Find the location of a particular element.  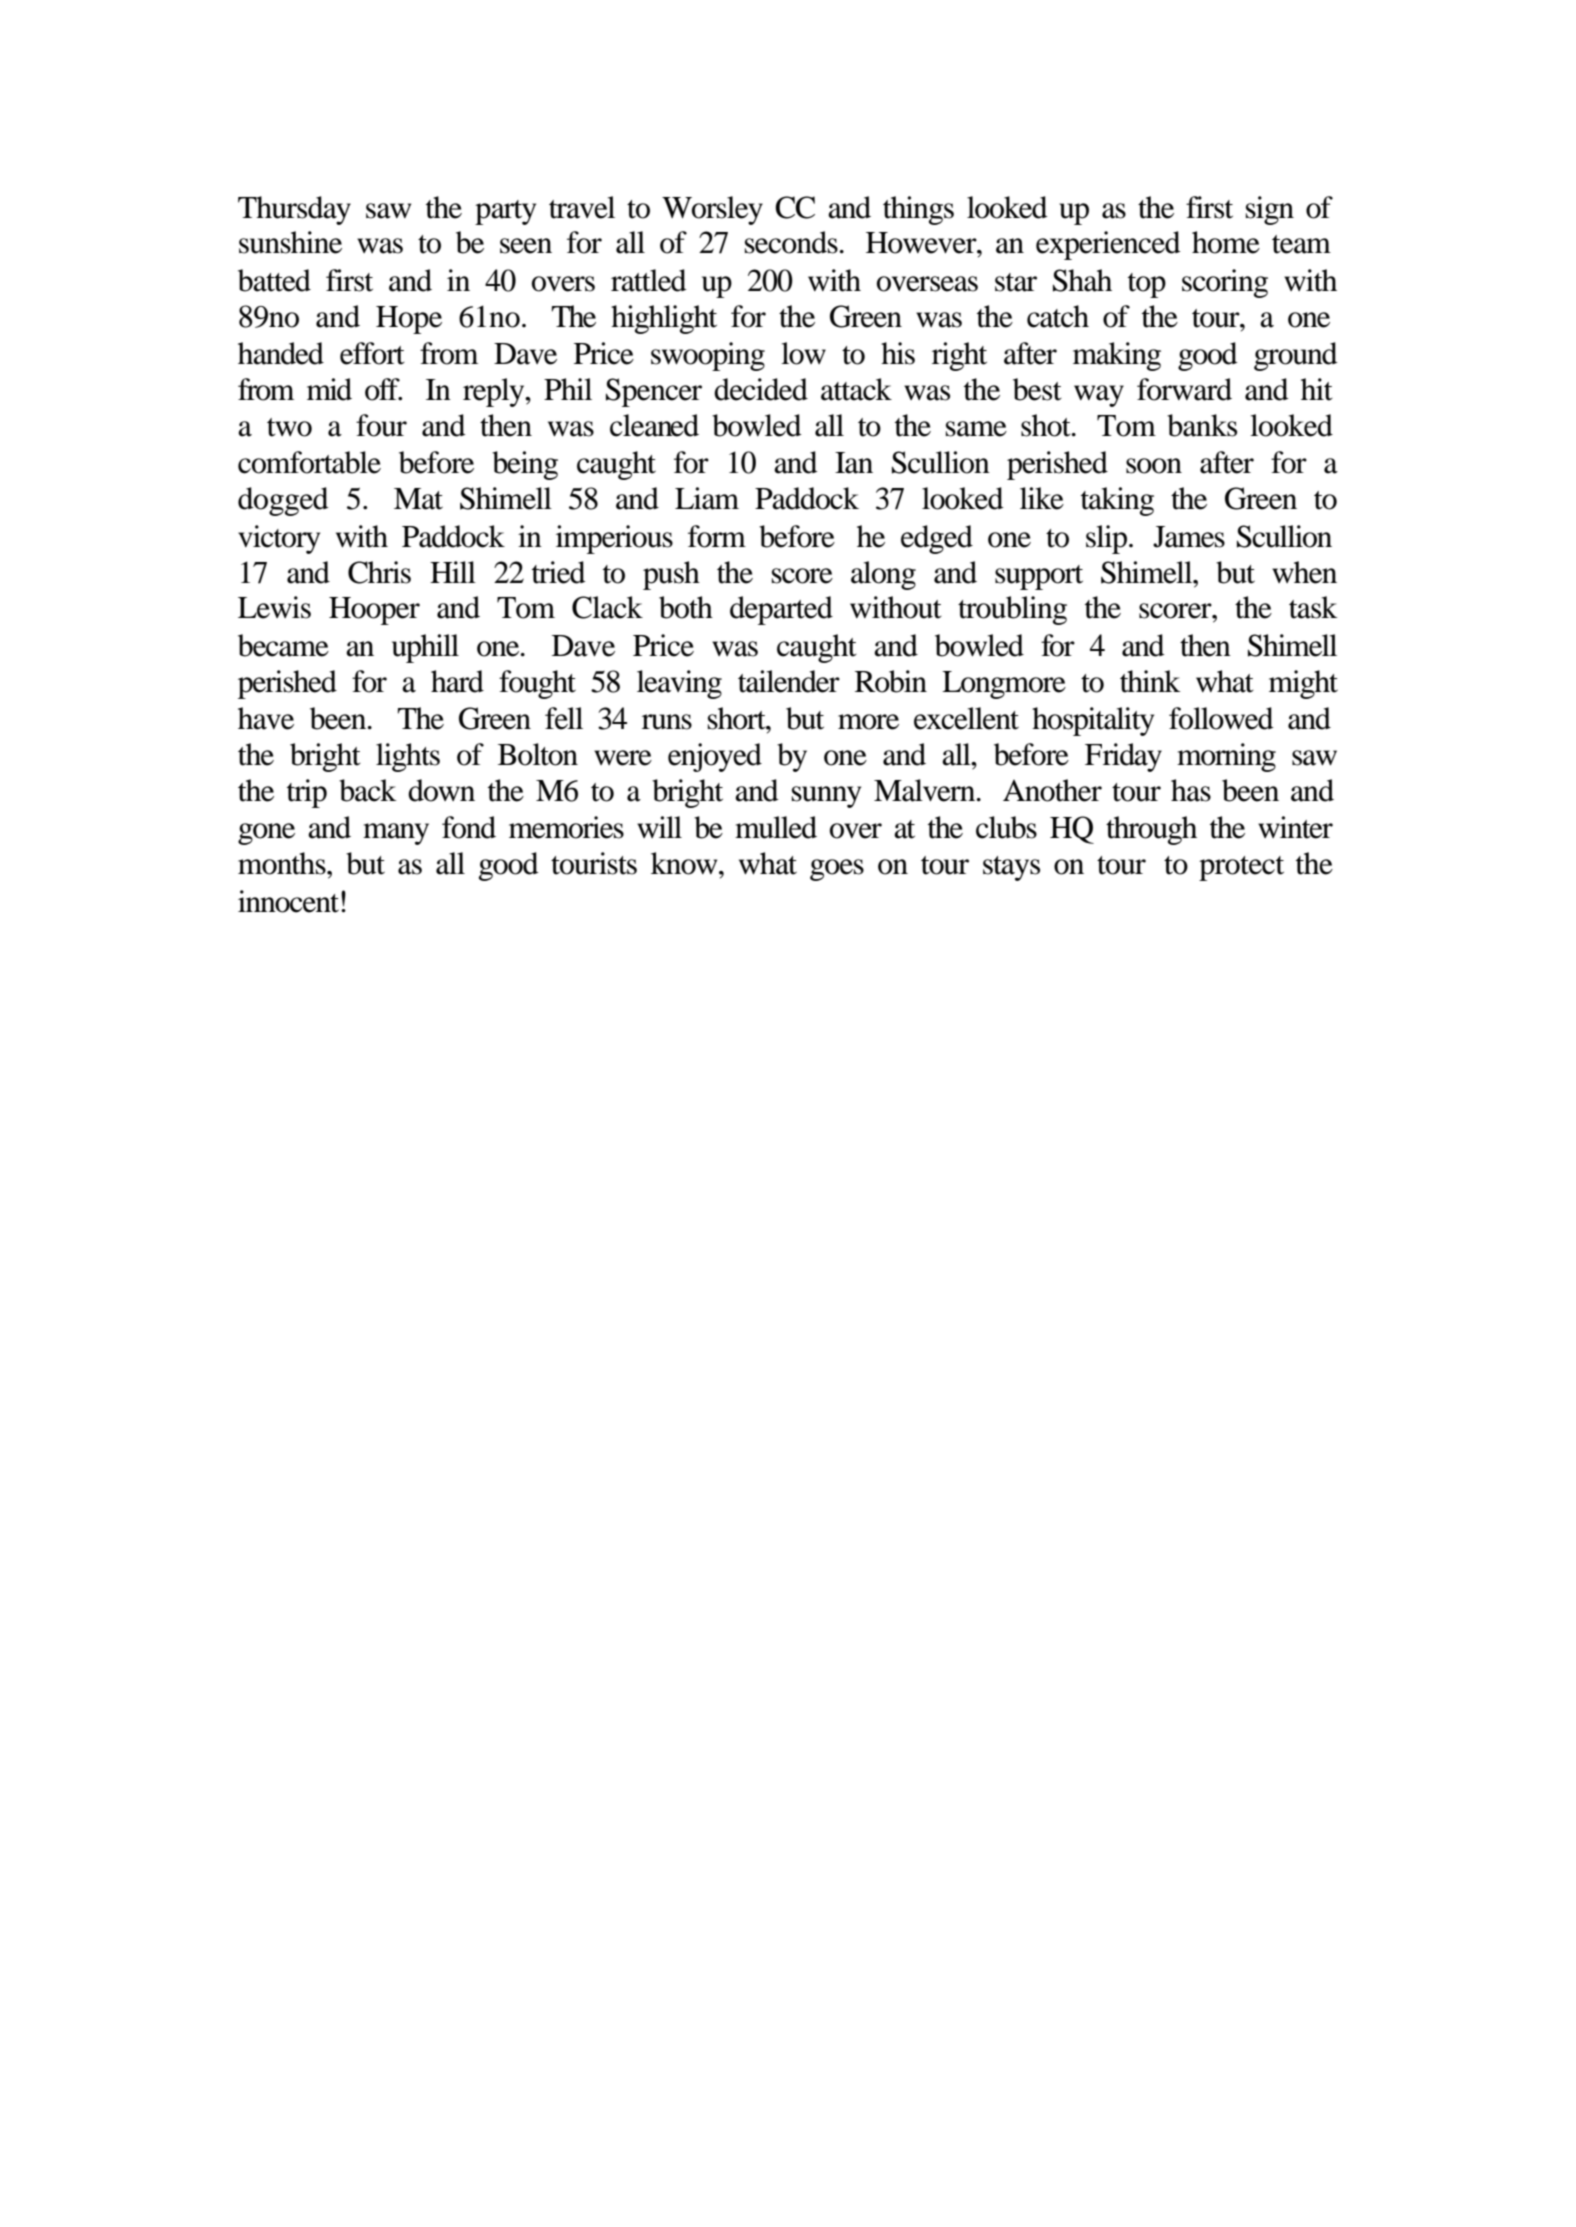

seconds is located at coordinates (791, 242).
